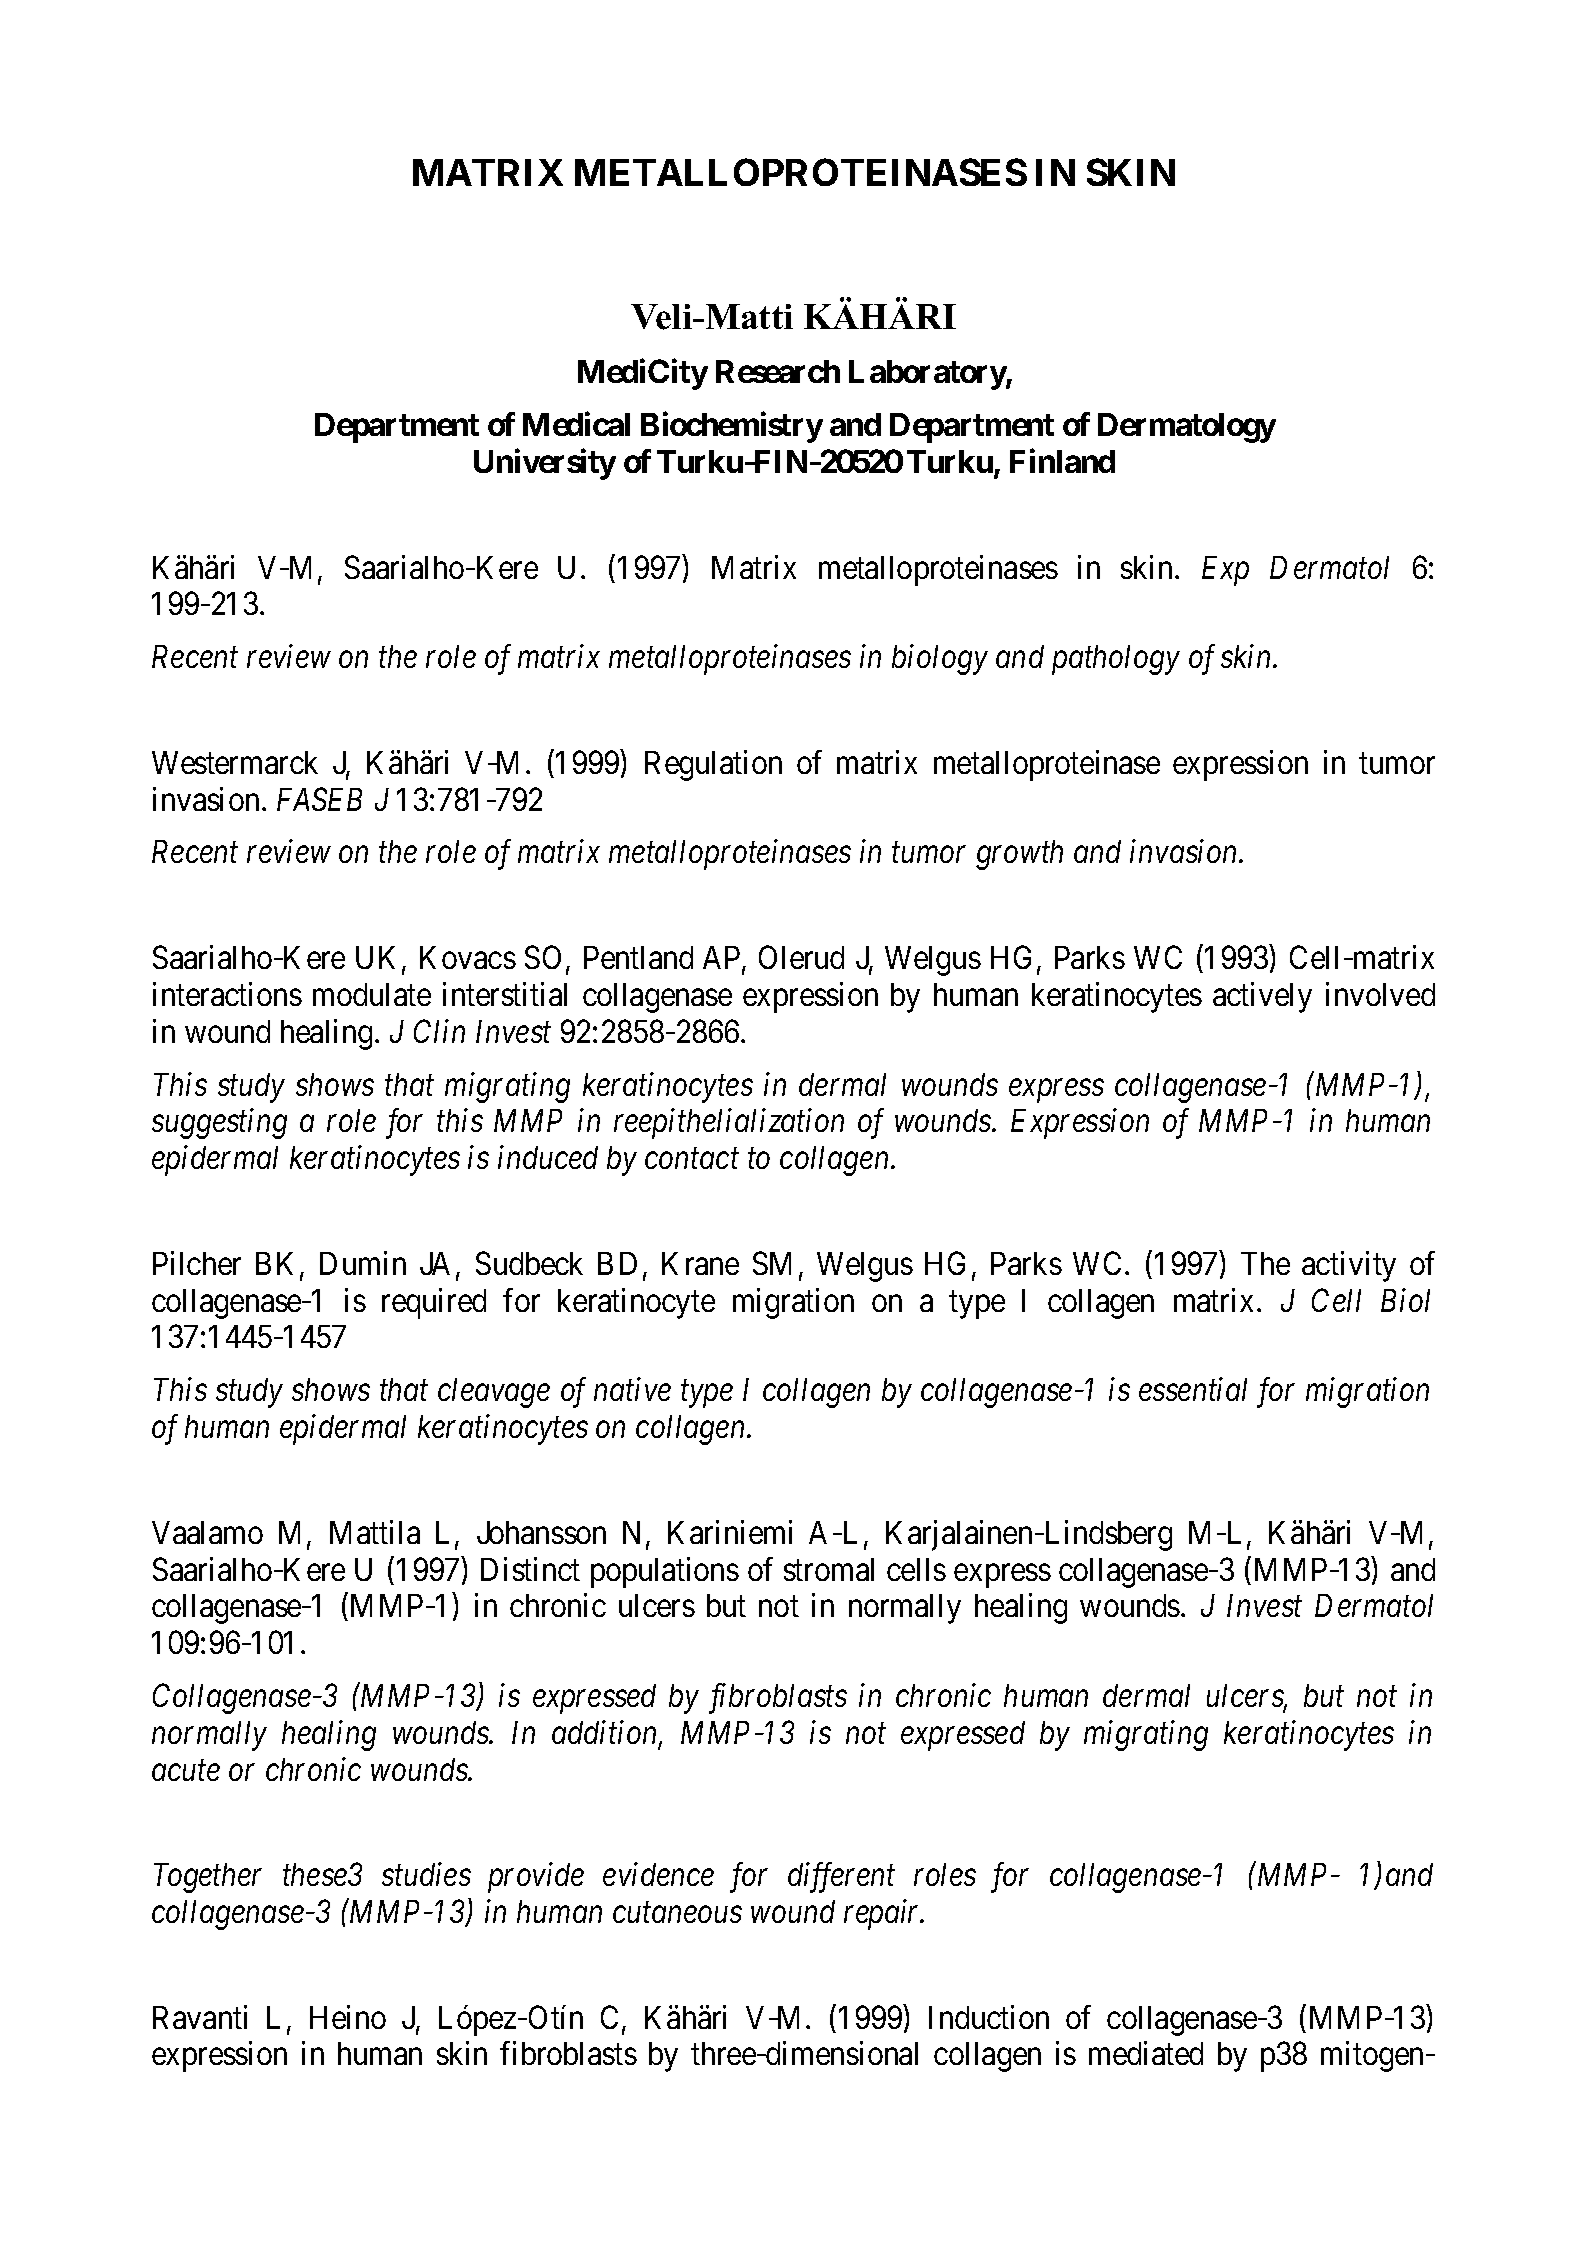 The image size is (1587, 2246). Describe the element at coordinates (1146, 2053) in the screenshot. I see `mediated` at that location.
